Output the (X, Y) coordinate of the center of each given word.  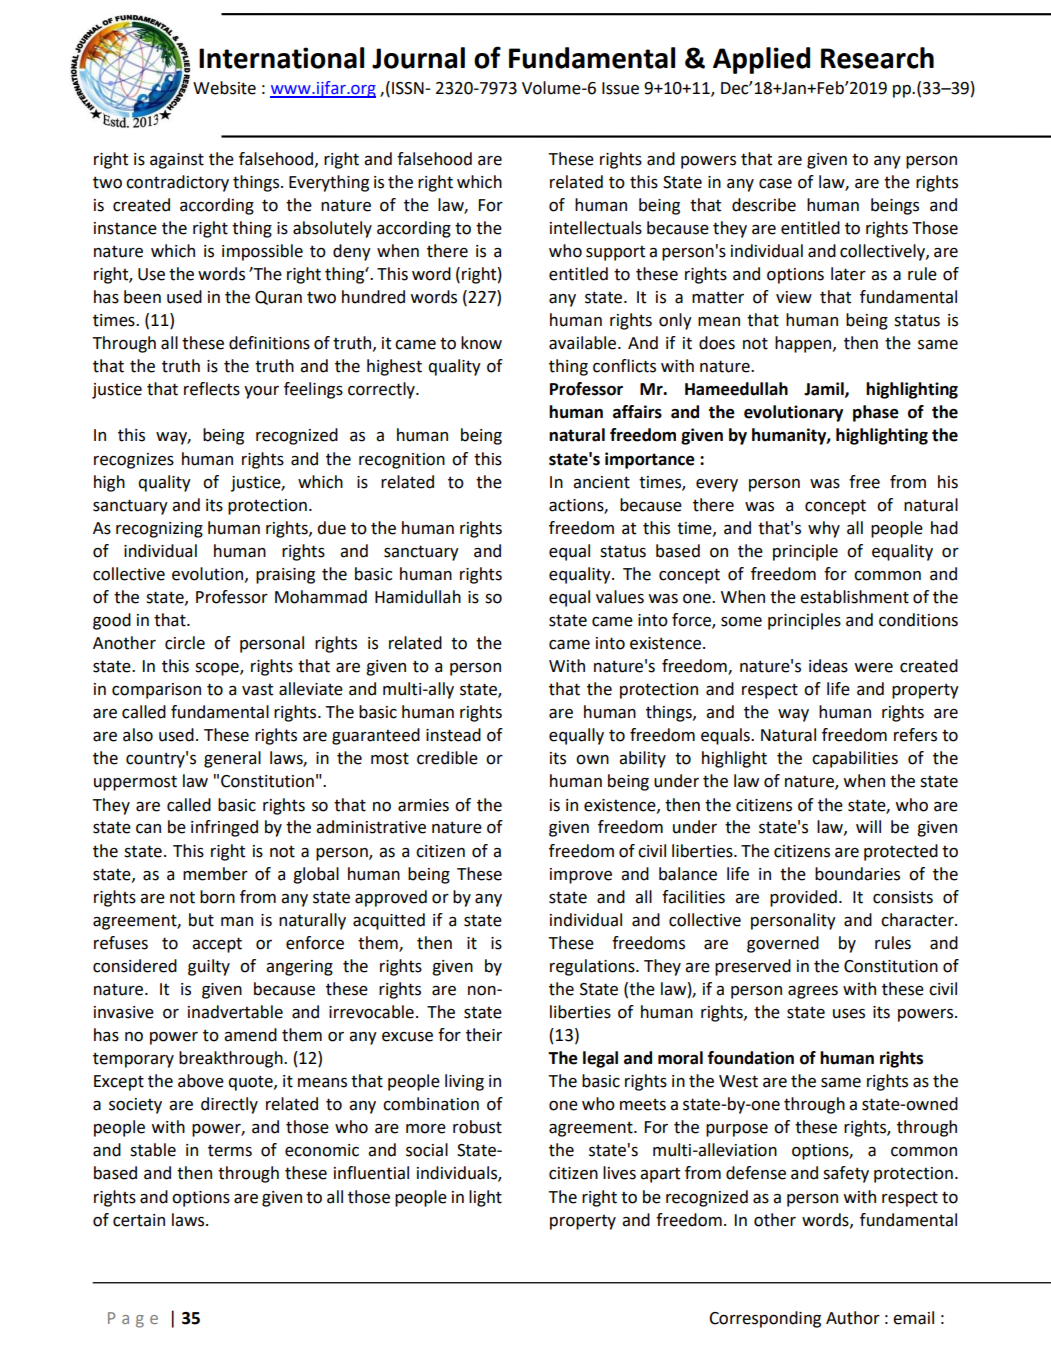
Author (853, 1318)
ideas (828, 666)
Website (224, 88)
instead (453, 735)
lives (619, 1173)
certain (139, 1220)
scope (218, 669)
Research (877, 58)
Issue (620, 88)
